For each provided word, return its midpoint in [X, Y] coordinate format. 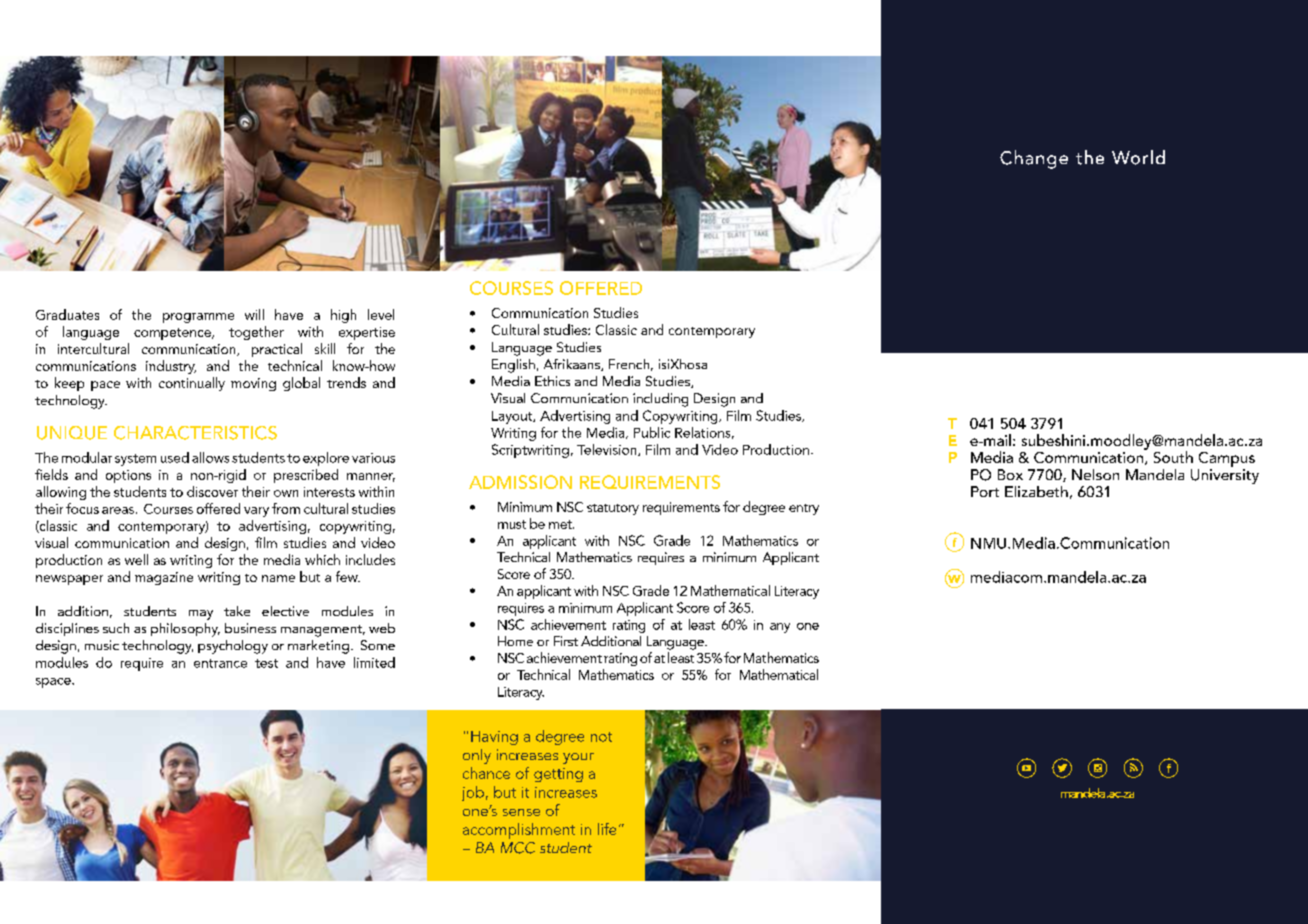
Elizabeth [1036, 491]
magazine [164, 578]
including [660, 400]
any [780, 628]
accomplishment [519, 831]
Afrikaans [573, 365]
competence [173, 334]
